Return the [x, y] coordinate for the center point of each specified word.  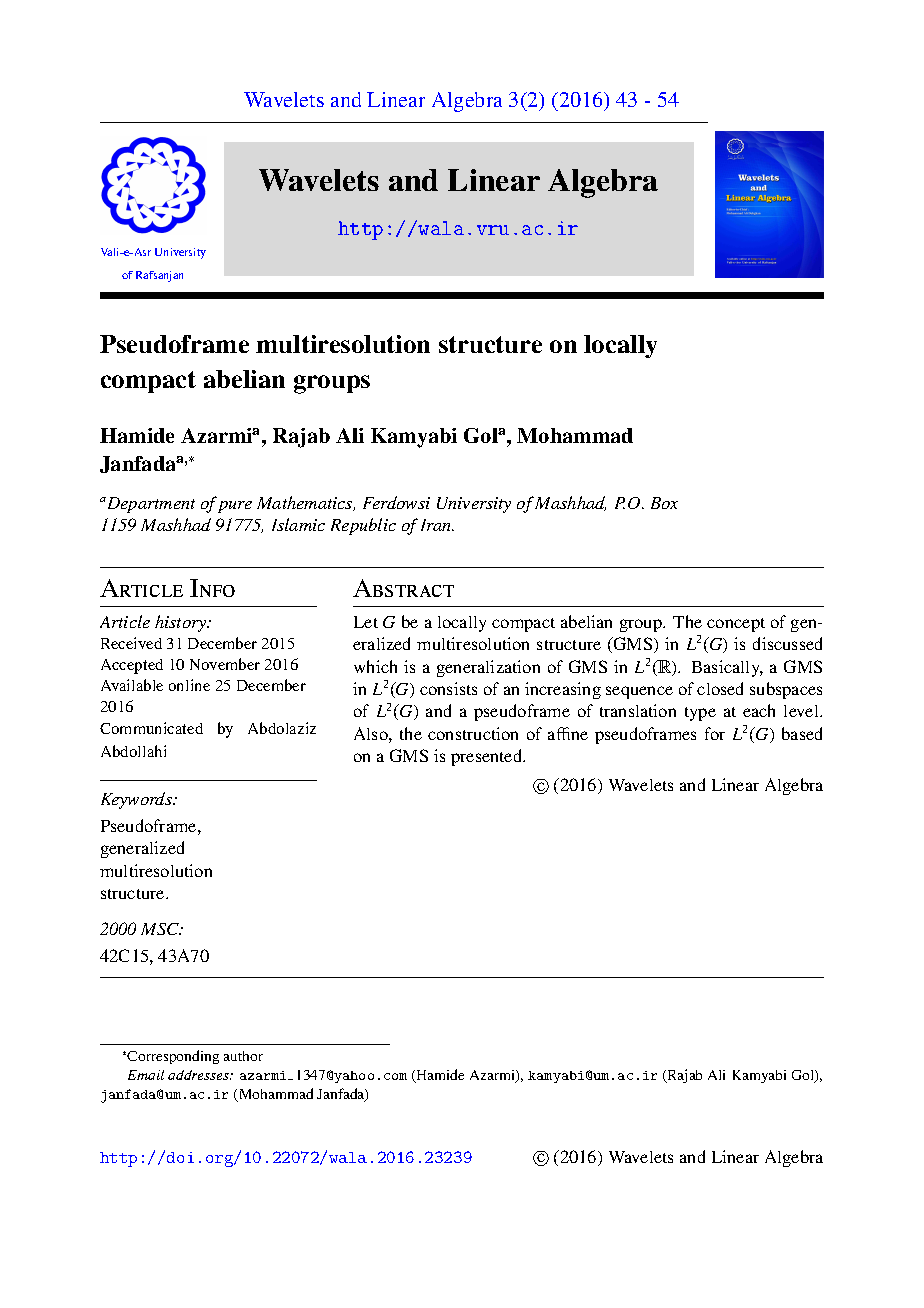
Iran [437, 525]
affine [568, 733]
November [225, 664]
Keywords [138, 800]
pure [235, 507]
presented [488, 757]
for [715, 733]
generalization [488, 668]
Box [664, 503]
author [243, 1056]
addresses [199, 1075]
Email [146, 1075]
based [802, 733]
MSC [161, 929]
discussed [787, 643]
